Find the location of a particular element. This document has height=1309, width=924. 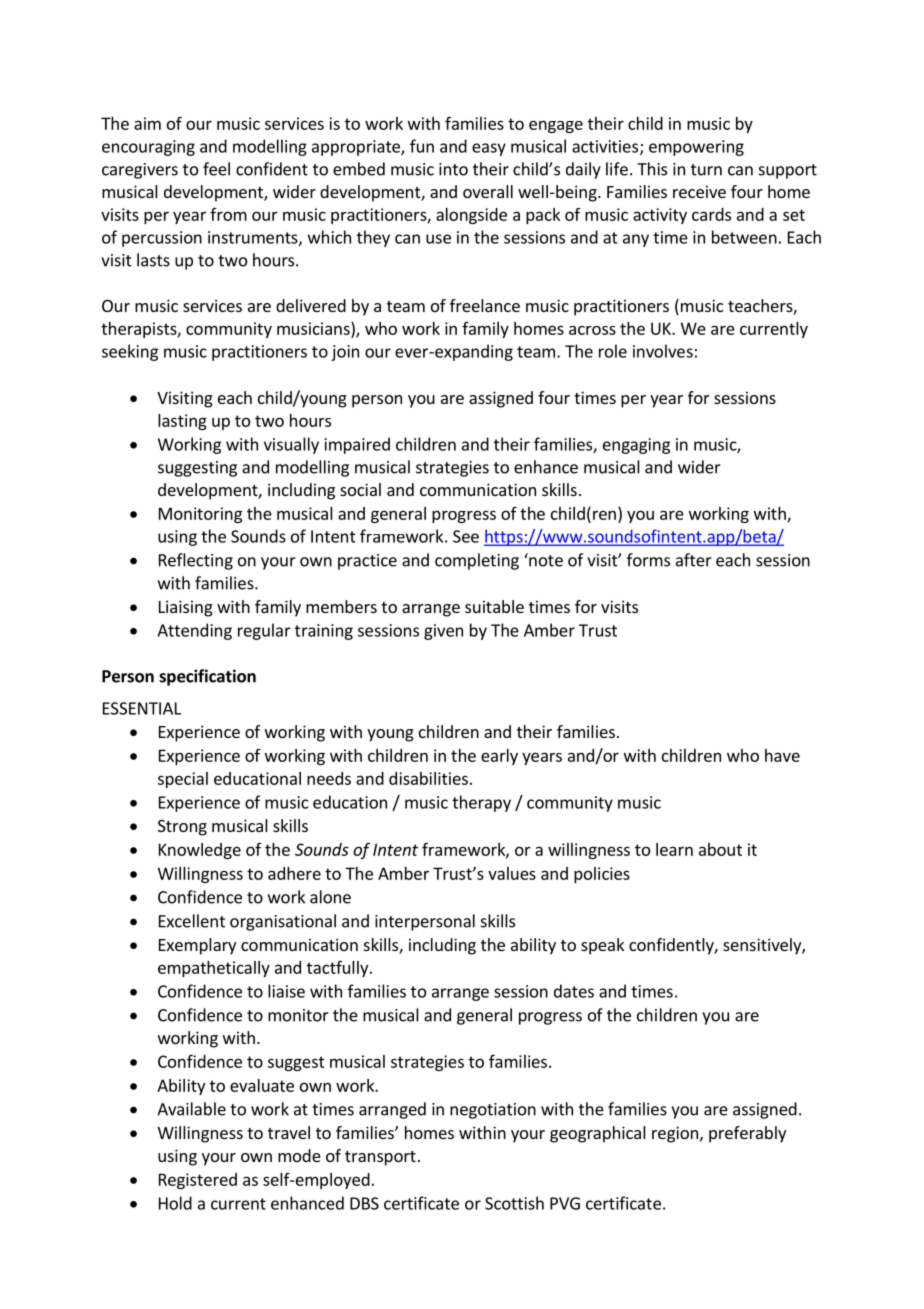

feel is located at coordinates (216, 169).
